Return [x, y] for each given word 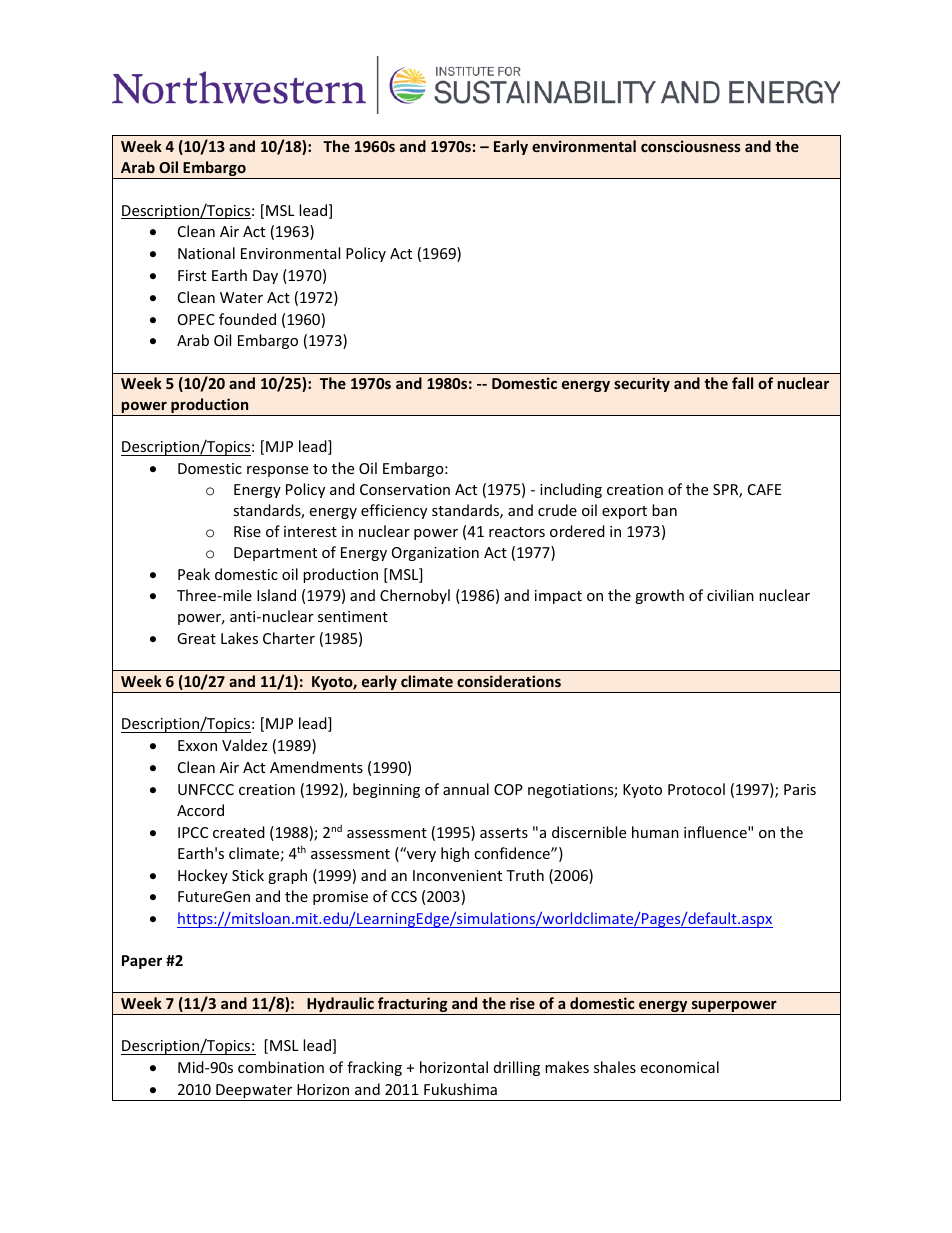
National [206, 253]
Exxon [197, 745]
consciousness [691, 146]
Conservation [405, 489]
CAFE [764, 489]
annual [466, 789]
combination [281, 1067]
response [277, 471]
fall [742, 383]
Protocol [696, 789]
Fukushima [460, 1089]
